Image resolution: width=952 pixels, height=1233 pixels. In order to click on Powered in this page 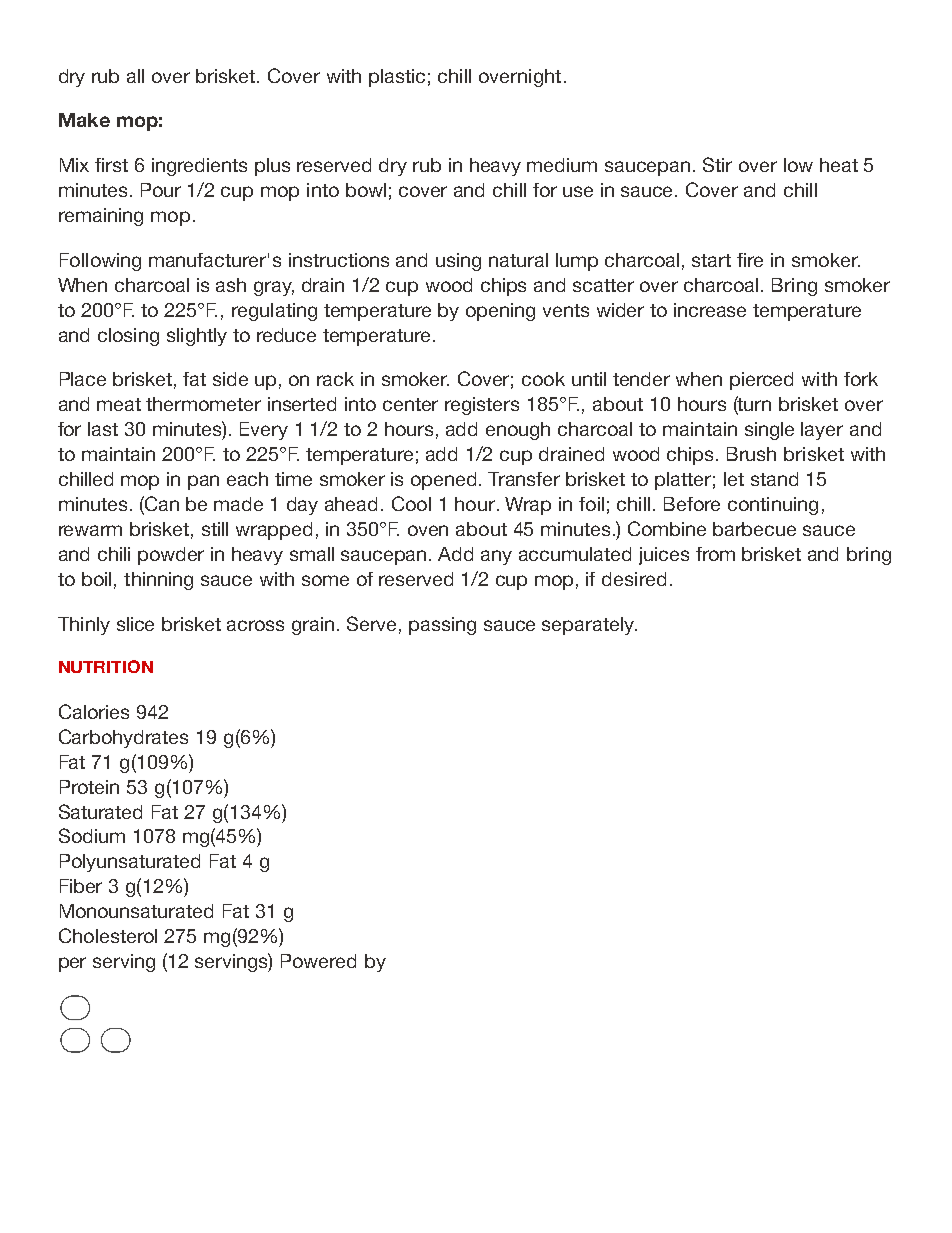, I will do `click(318, 961)`.
